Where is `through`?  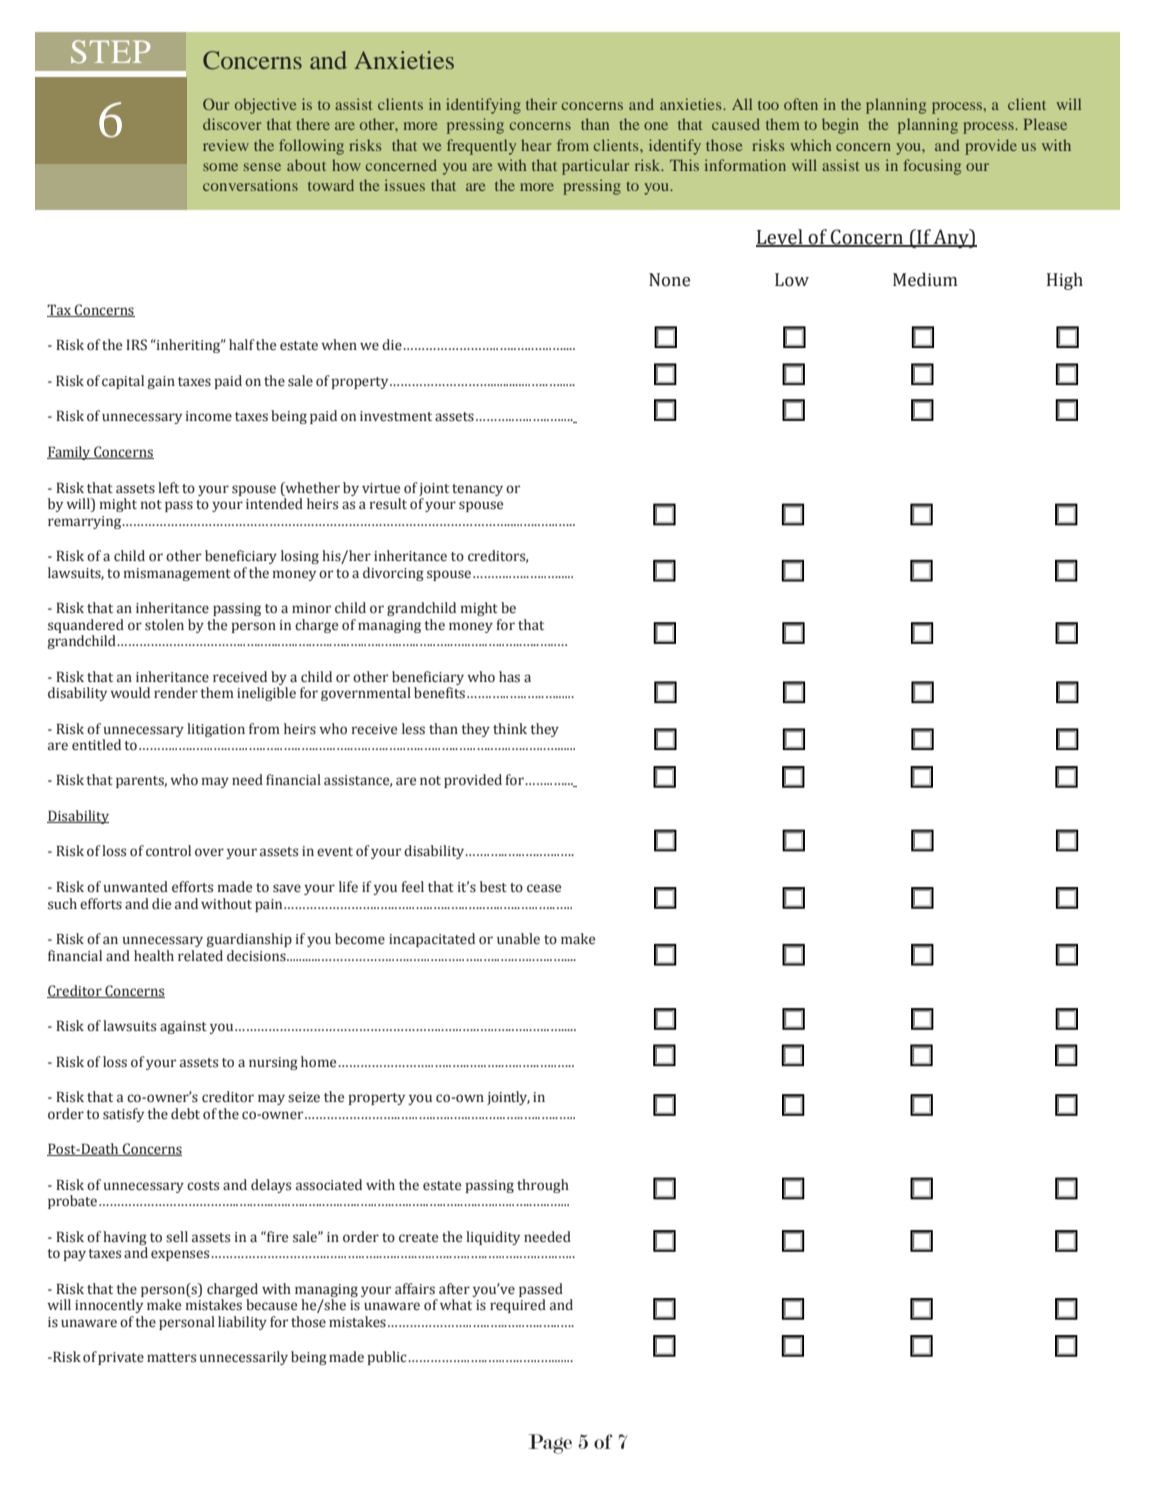
through is located at coordinates (543, 1186).
